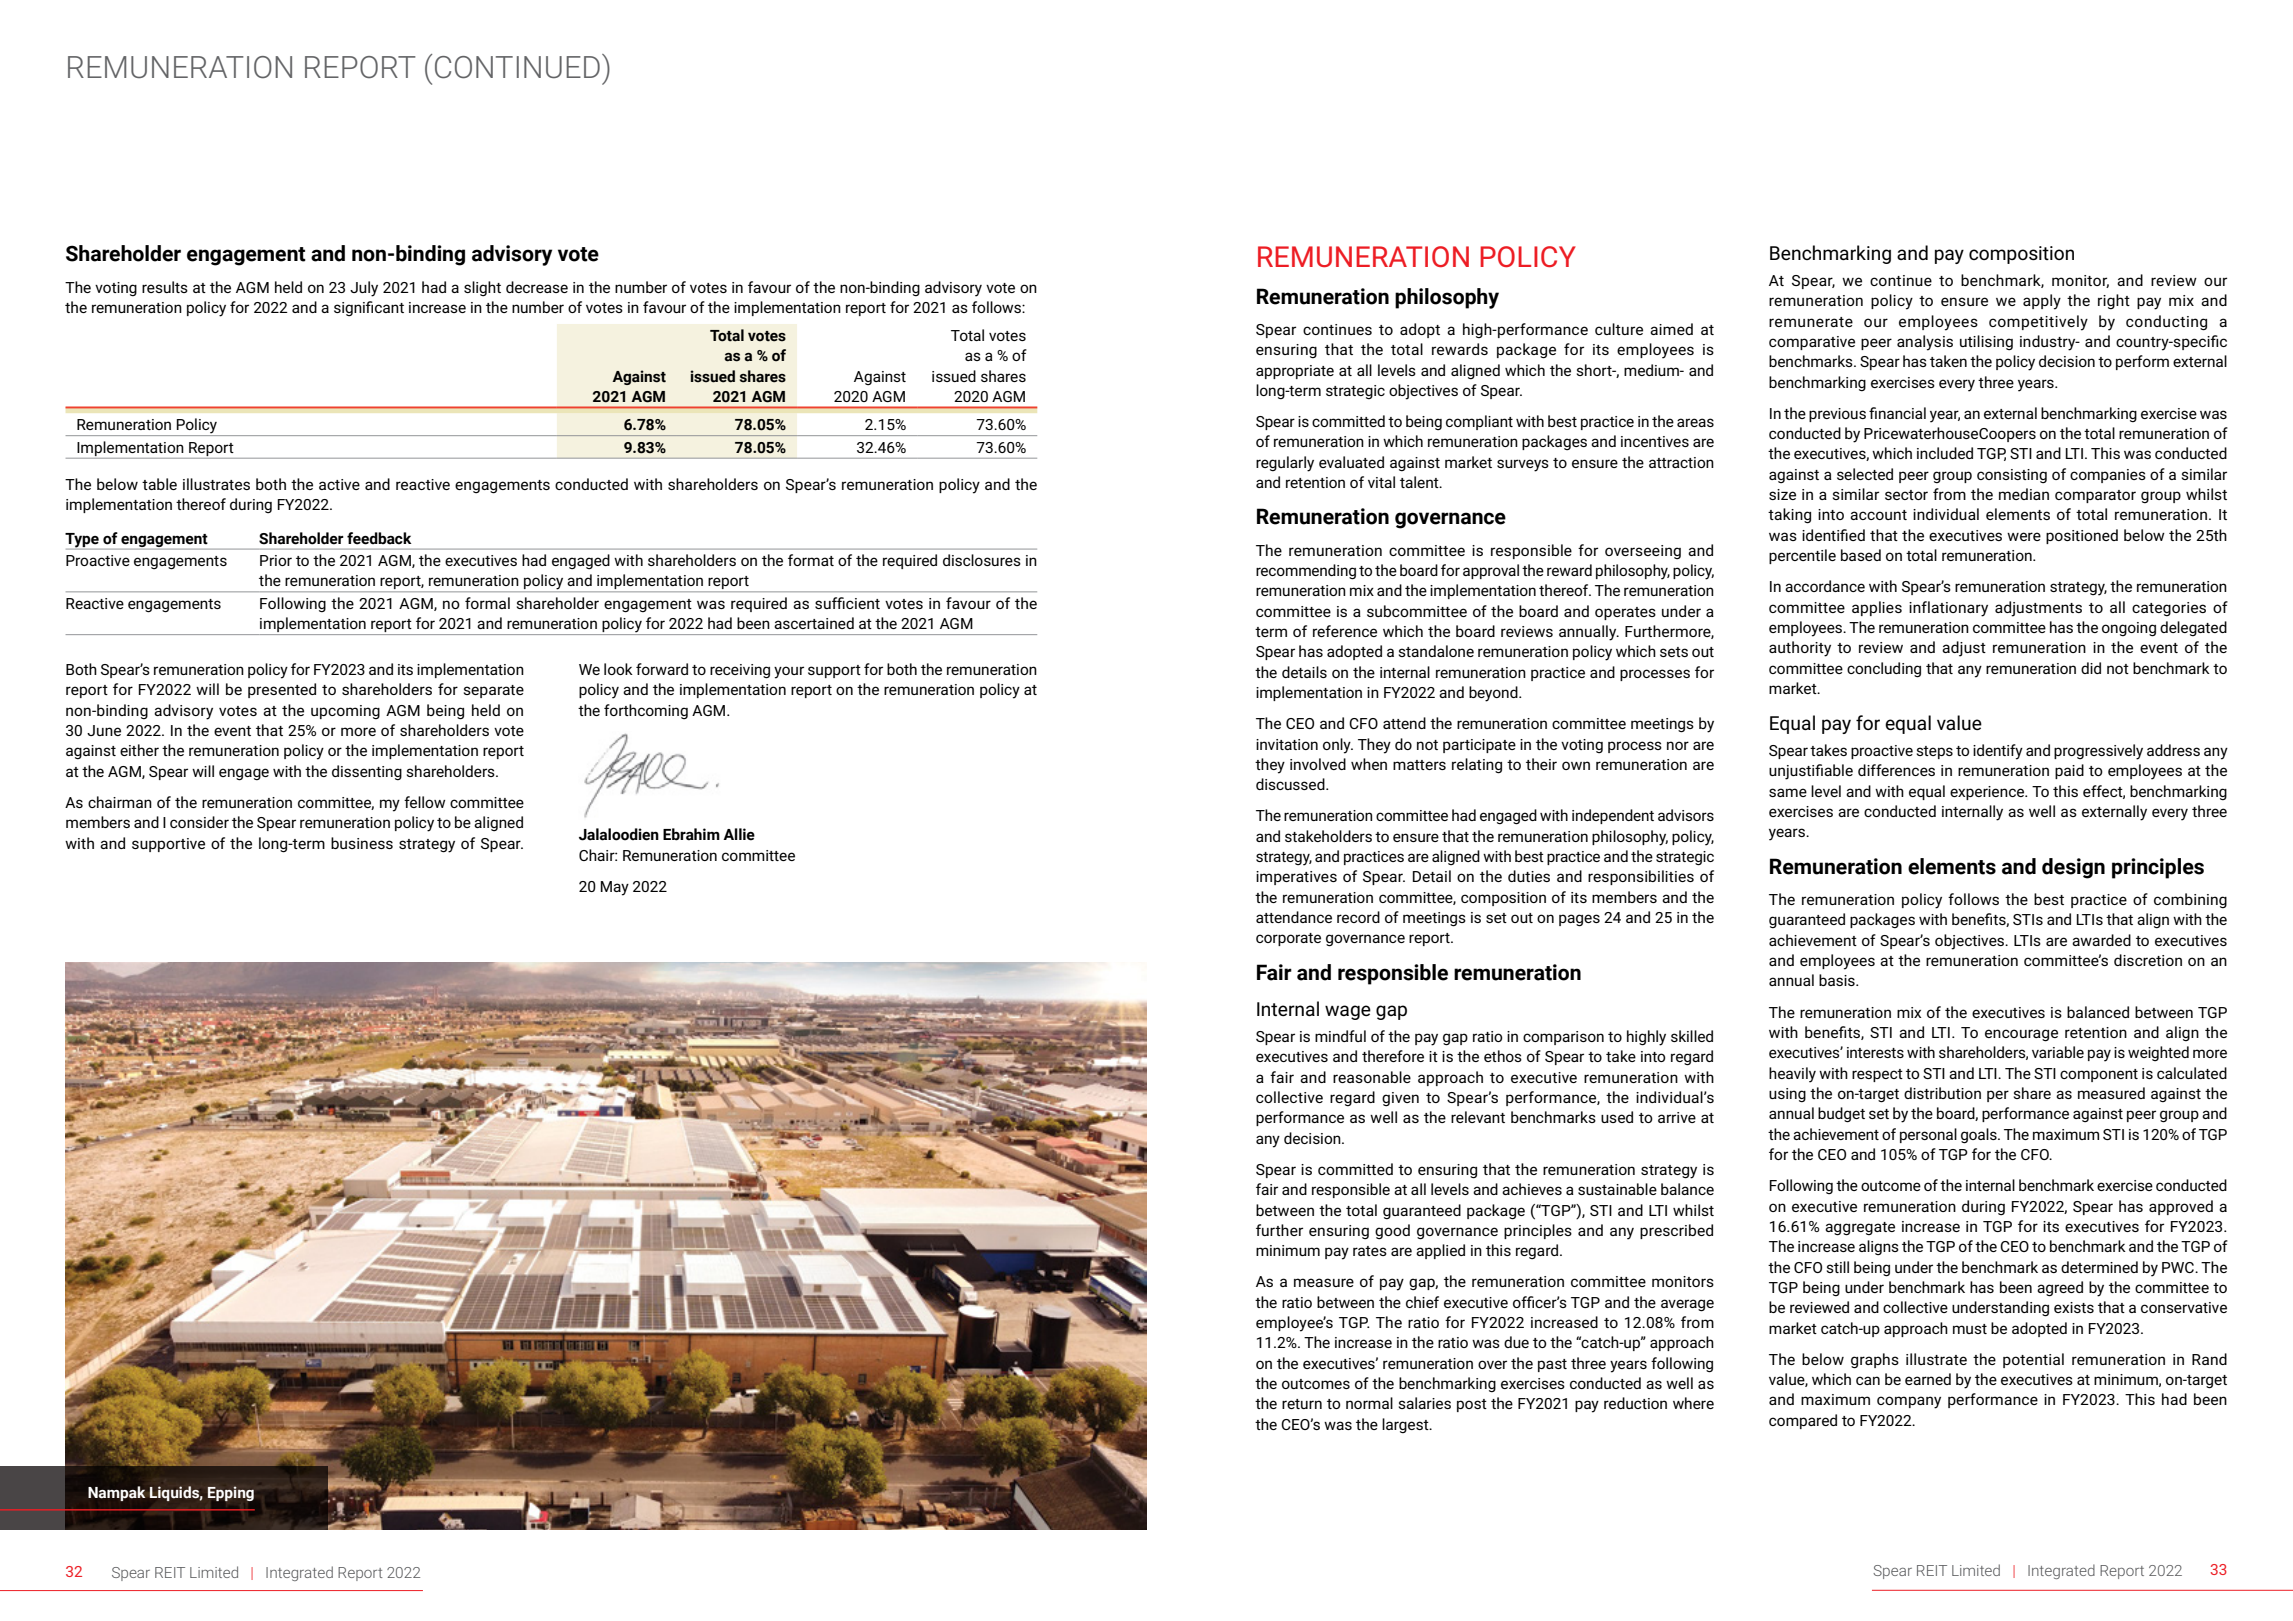 This image has width=2293, height=1621. What do you see at coordinates (2038, 323) in the image?
I see `competitively` at bounding box center [2038, 323].
